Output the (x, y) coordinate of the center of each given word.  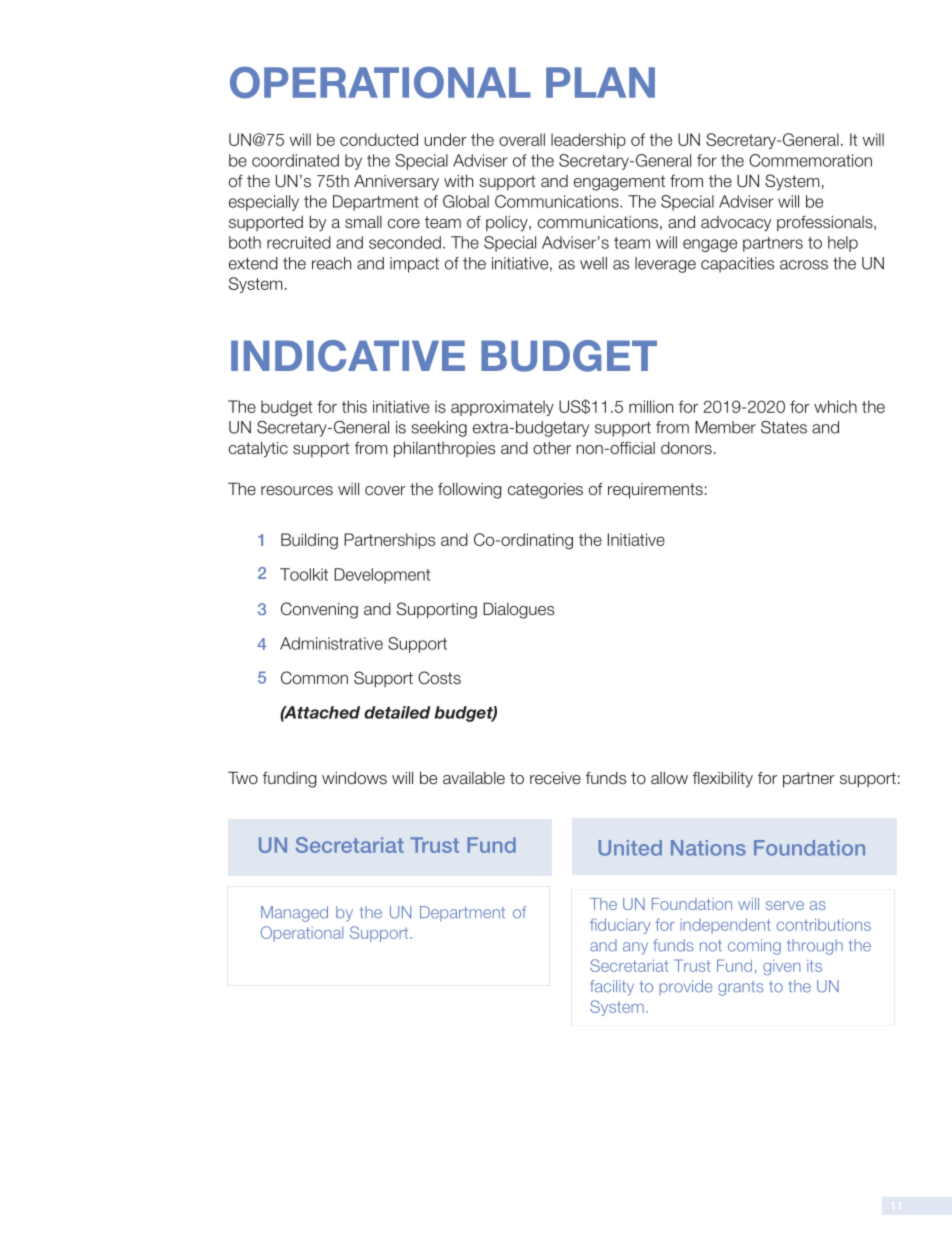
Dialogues (518, 610)
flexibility (723, 779)
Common (314, 677)
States (784, 427)
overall (522, 139)
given (782, 967)
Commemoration (810, 160)
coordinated (295, 160)
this (354, 406)
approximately (502, 408)
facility (612, 988)
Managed (294, 914)
